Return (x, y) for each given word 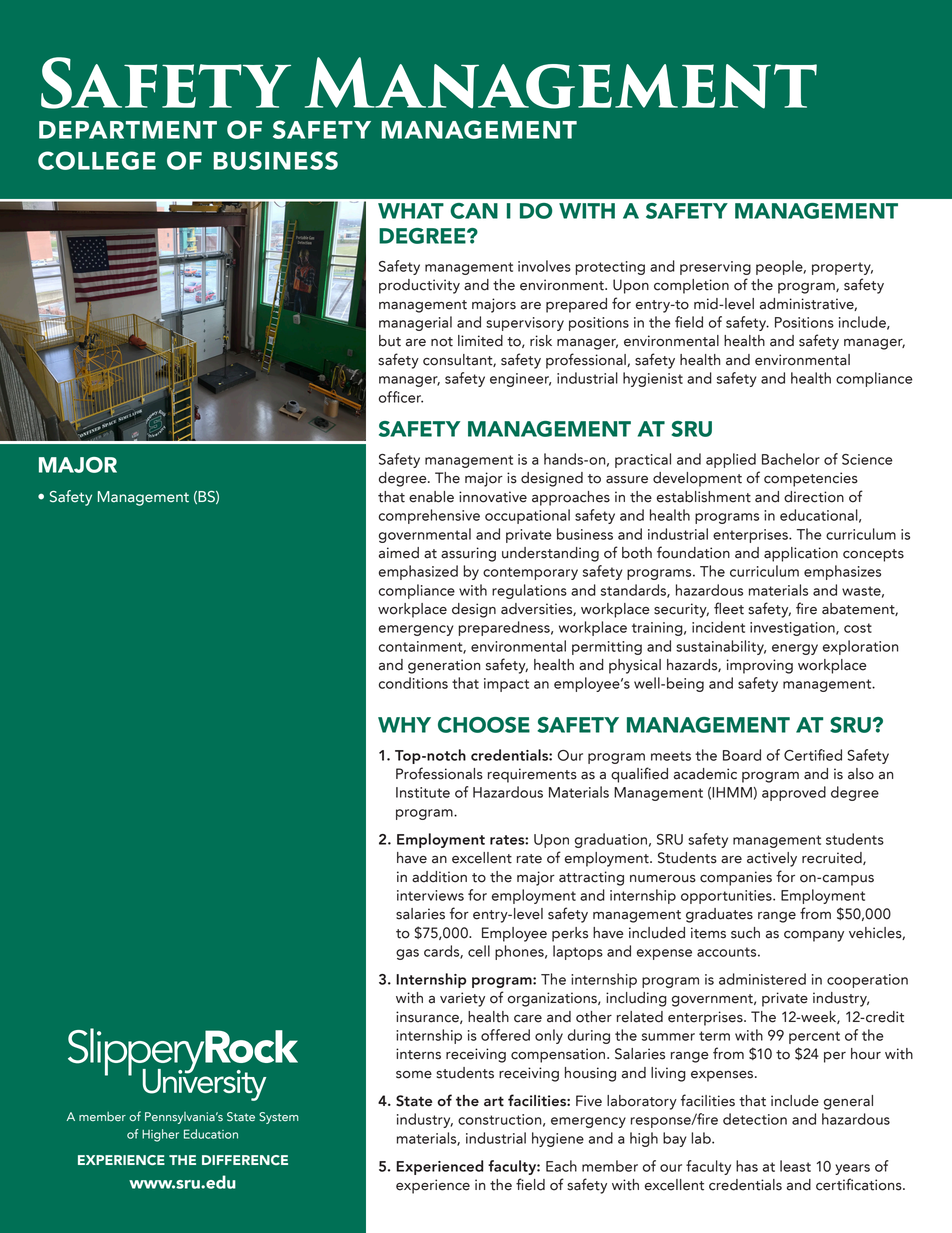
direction (814, 497)
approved (794, 793)
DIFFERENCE (245, 1160)
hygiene (558, 1139)
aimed (399, 553)
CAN (474, 211)
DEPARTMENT (128, 130)
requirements (532, 775)
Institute (423, 792)
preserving (715, 268)
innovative (493, 497)
